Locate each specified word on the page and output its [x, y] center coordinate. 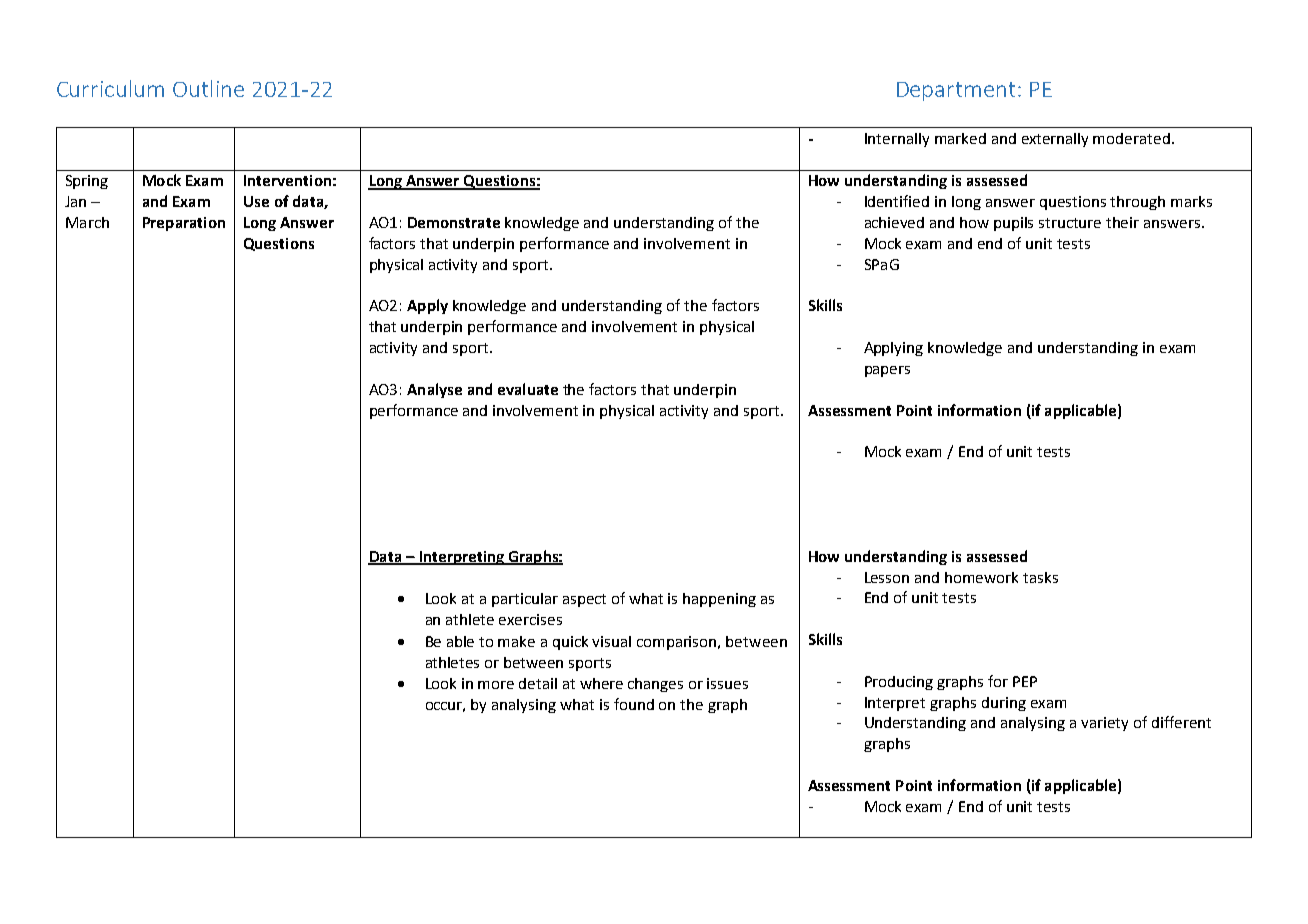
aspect [584, 600]
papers [887, 371]
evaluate [528, 389]
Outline [208, 88]
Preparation [184, 224]
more [496, 685]
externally [1055, 140]
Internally [897, 140]
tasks [1040, 577]
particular [525, 600]
